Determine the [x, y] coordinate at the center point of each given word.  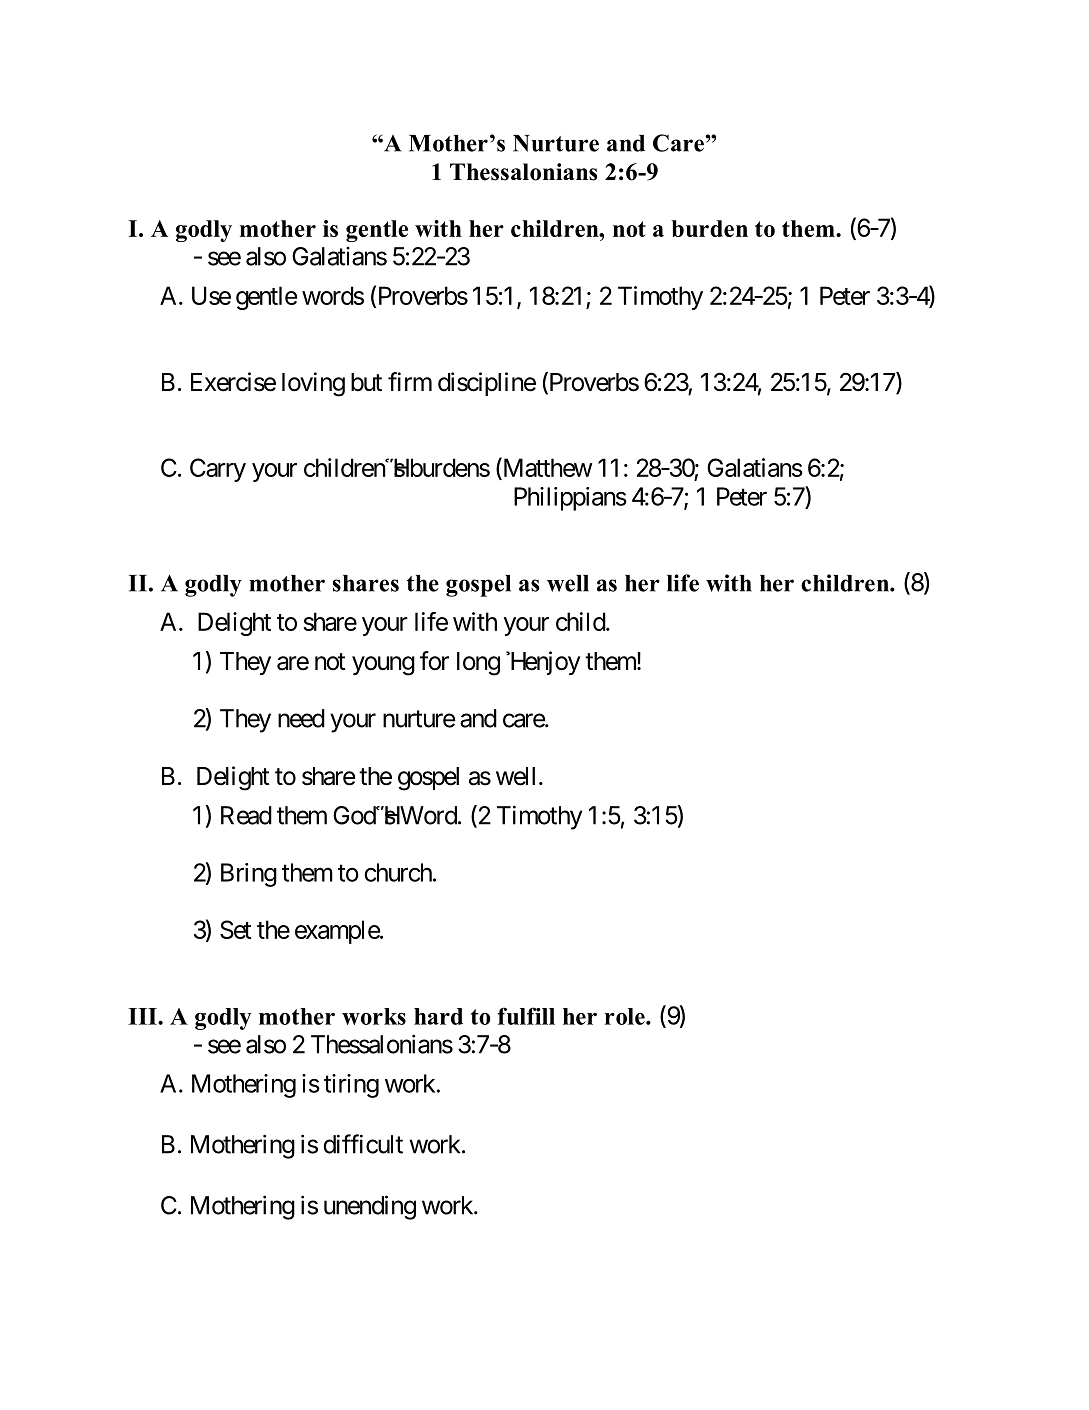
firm [410, 381]
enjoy [551, 663]
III [143, 1016]
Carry [218, 470]
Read [246, 815]
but [366, 382]
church [398, 872]
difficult [363, 1144]
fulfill [526, 1016]
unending [370, 1207]
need [301, 718]
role [626, 1016]
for [434, 661]
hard [438, 1016]
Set [235, 929]
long [478, 664]
